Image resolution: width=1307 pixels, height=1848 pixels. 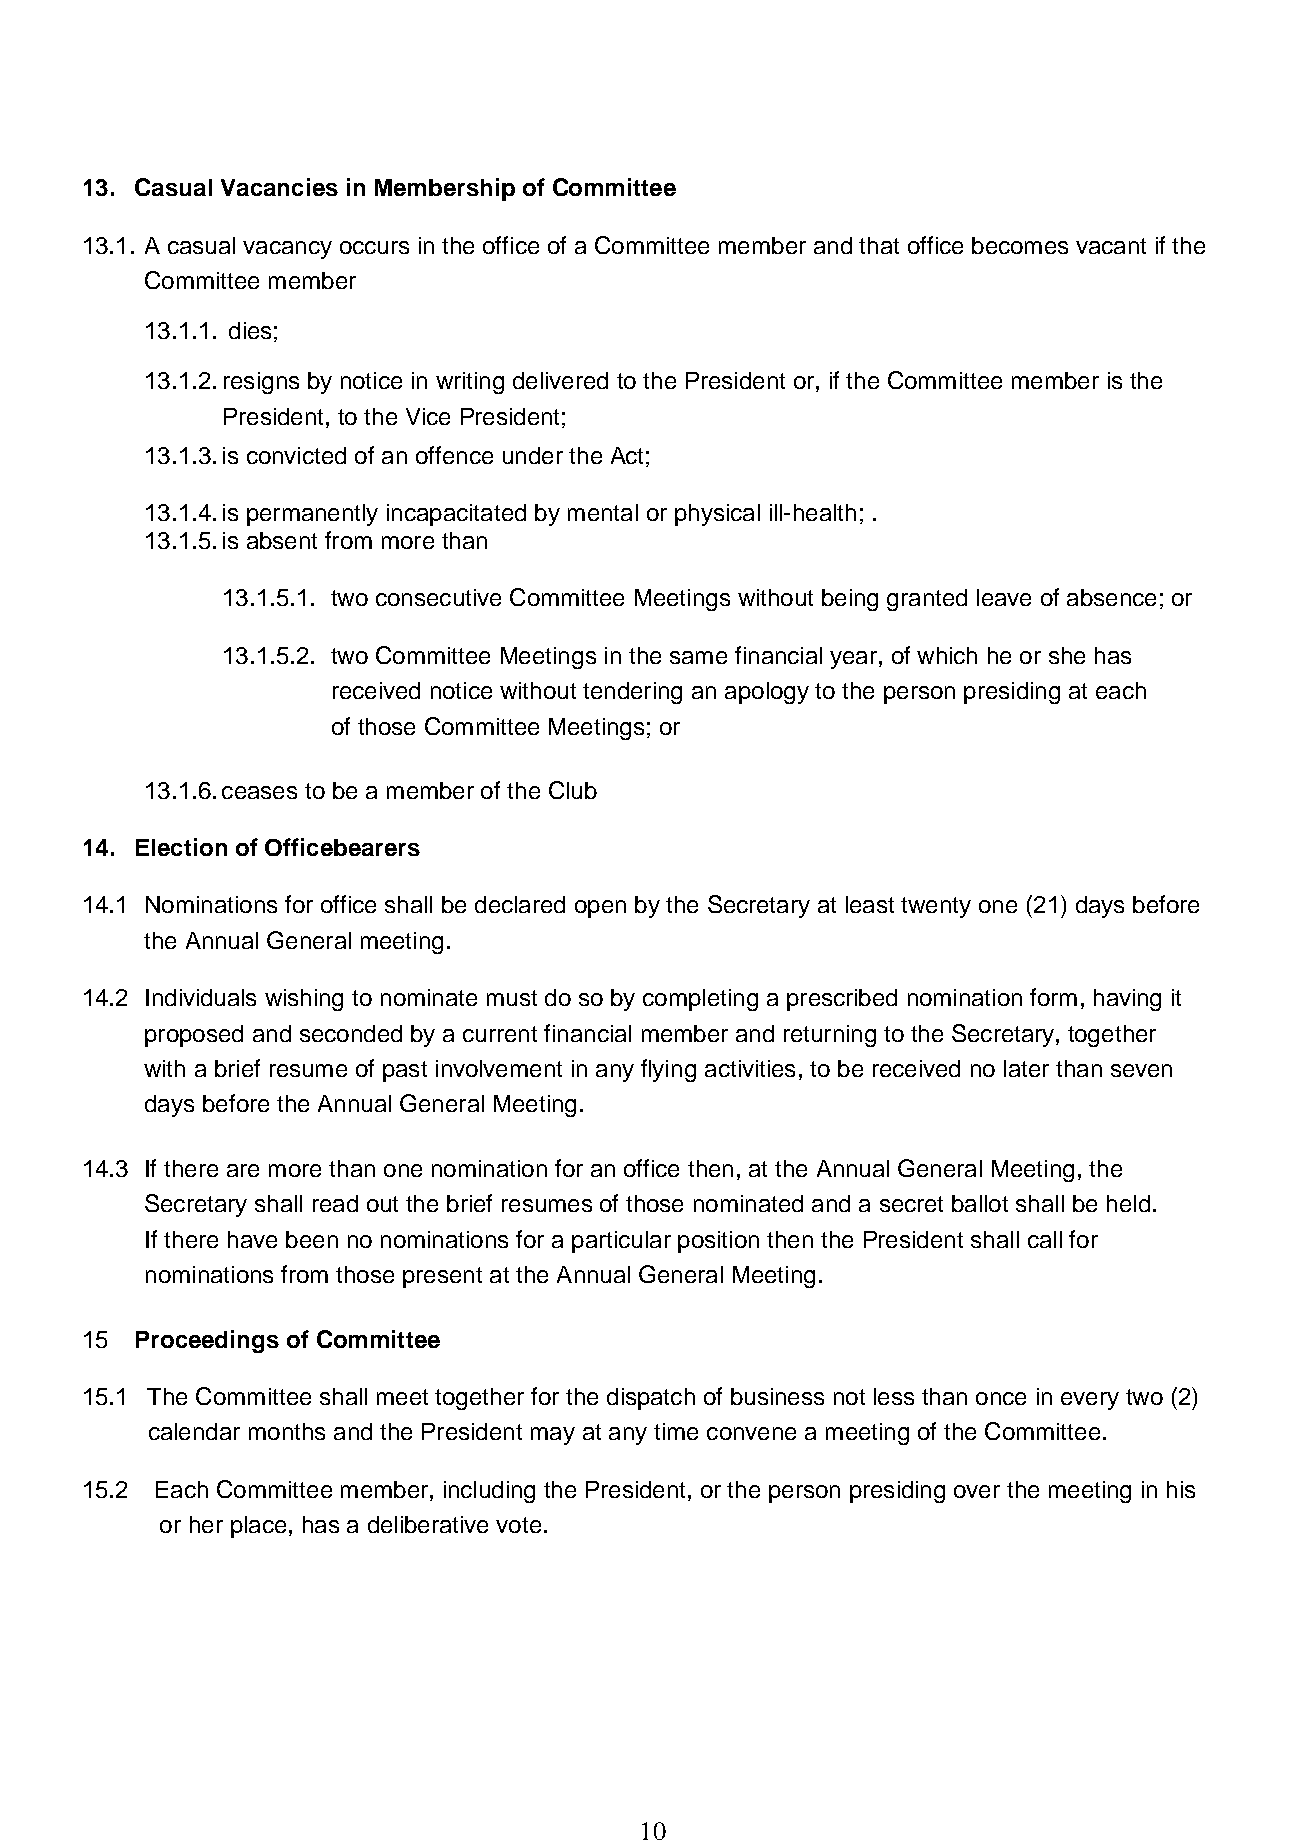 What do you see at coordinates (1067, 655) in the document?
I see `she` at bounding box center [1067, 655].
